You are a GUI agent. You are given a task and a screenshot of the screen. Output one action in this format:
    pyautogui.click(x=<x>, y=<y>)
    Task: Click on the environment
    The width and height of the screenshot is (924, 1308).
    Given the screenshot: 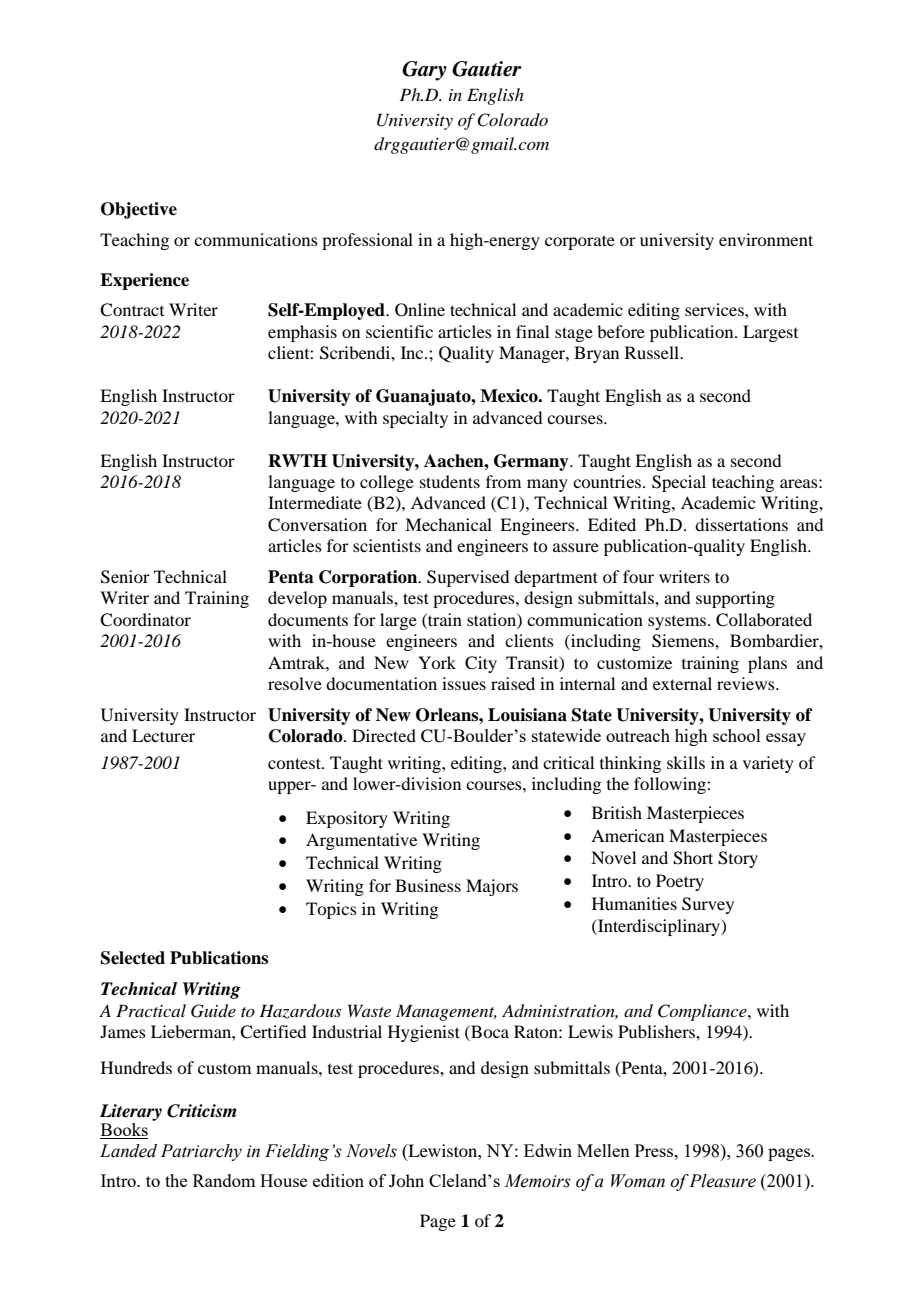 What is the action you would take?
    pyautogui.click(x=766, y=239)
